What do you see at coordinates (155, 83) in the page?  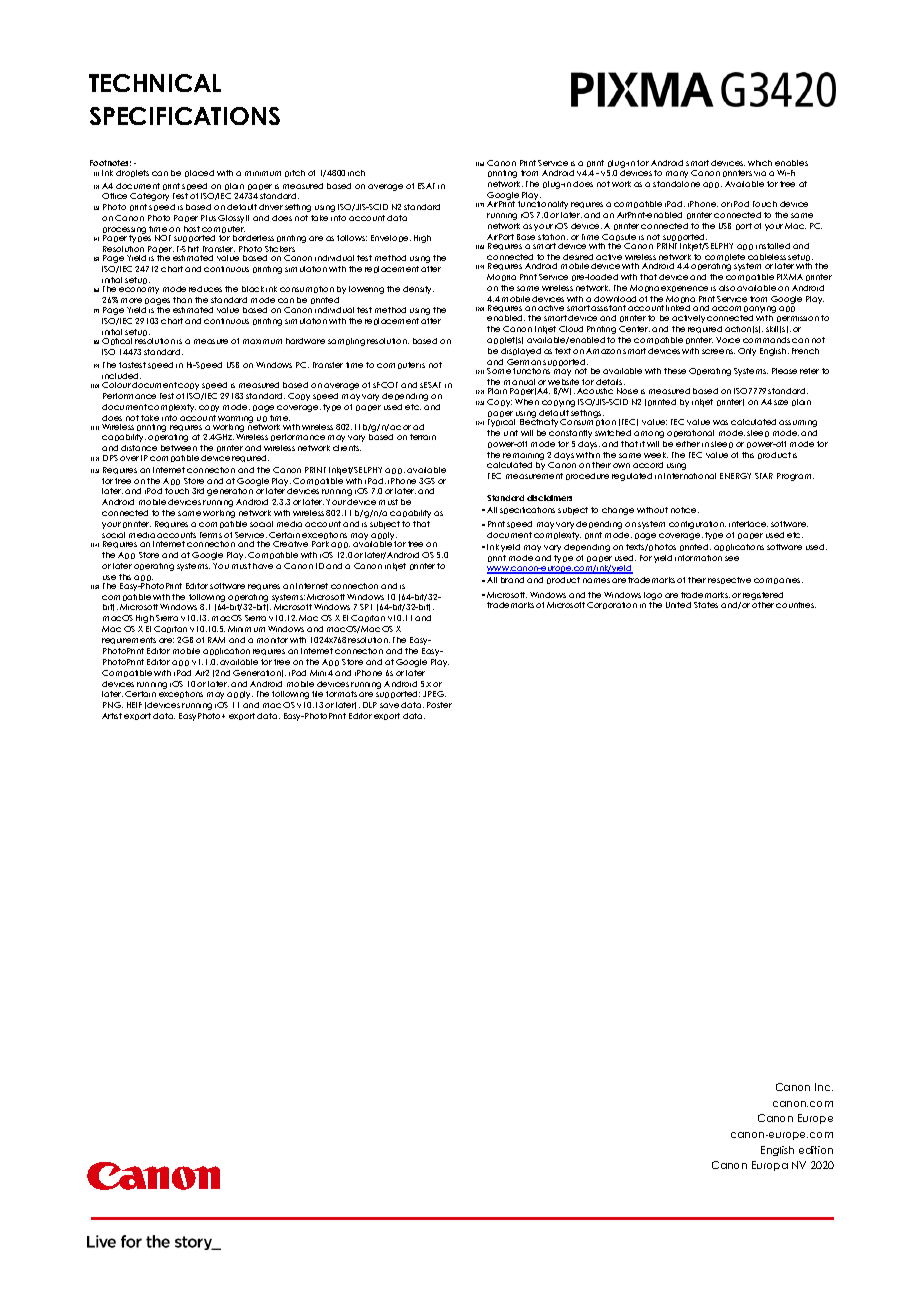 I see `TECHNICAL` at bounding box center [155, 83].
